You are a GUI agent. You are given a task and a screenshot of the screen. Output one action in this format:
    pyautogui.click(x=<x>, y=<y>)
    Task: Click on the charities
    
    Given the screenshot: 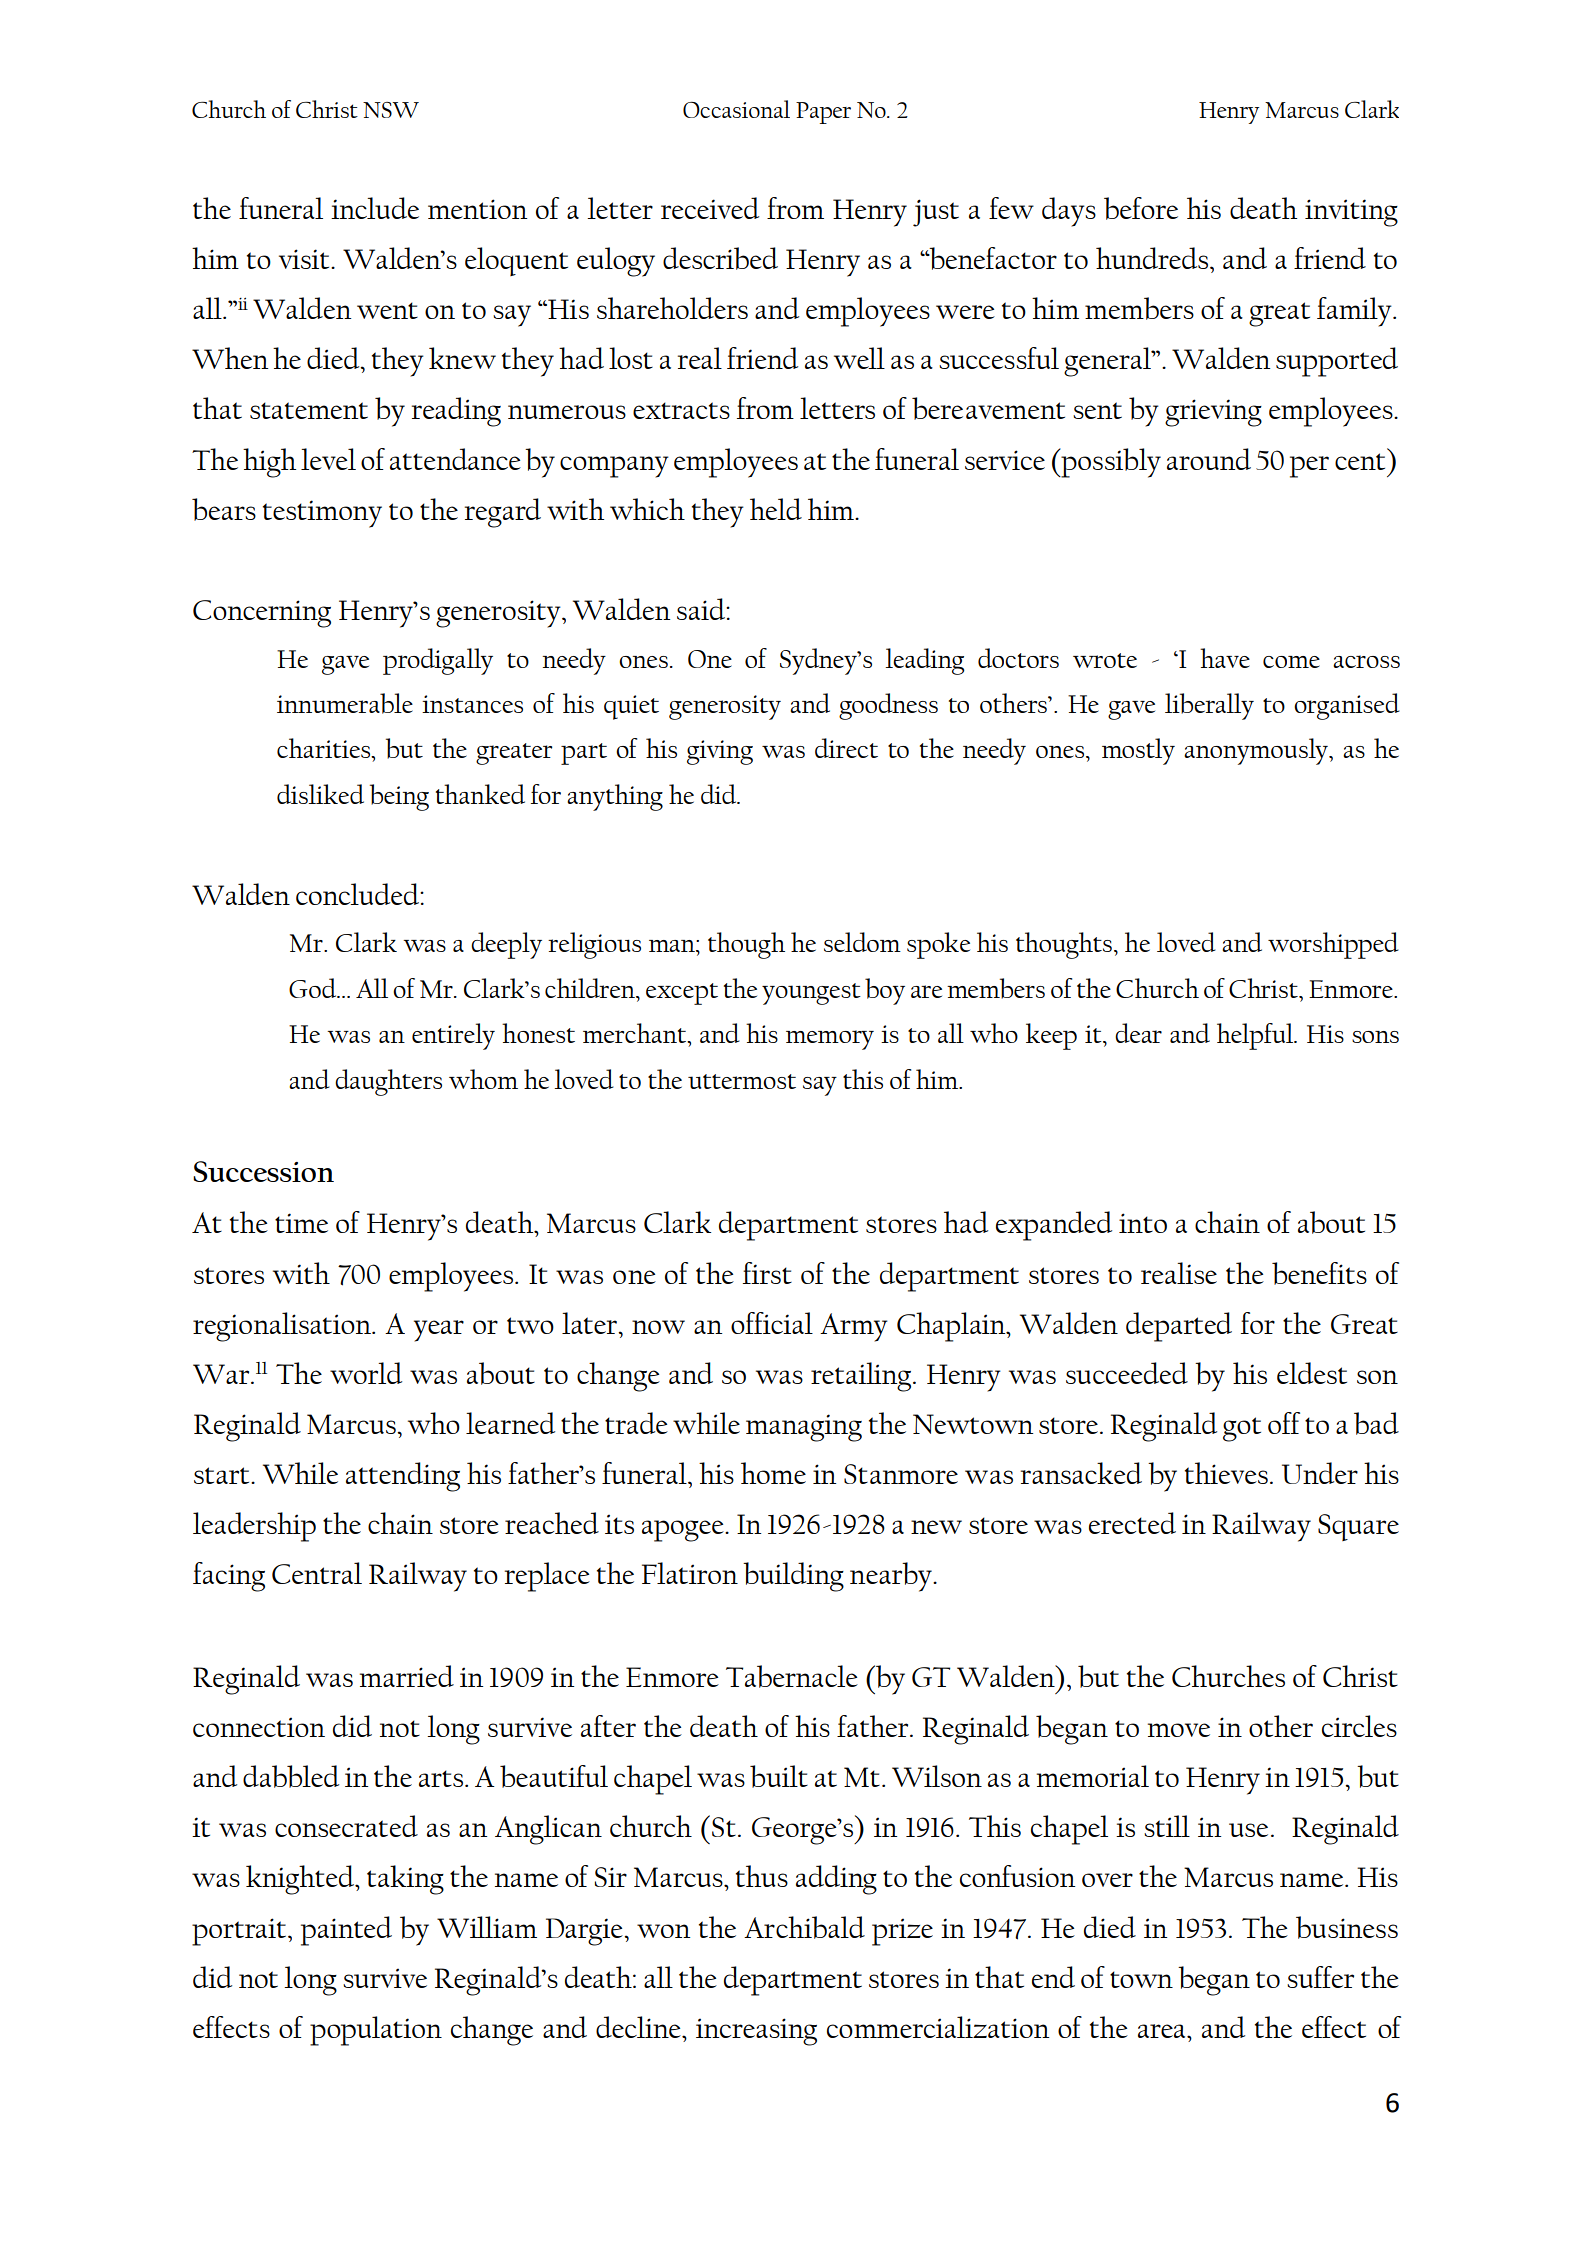 What is the action you would take?
    pyautogui.click(x=325, y=748)
